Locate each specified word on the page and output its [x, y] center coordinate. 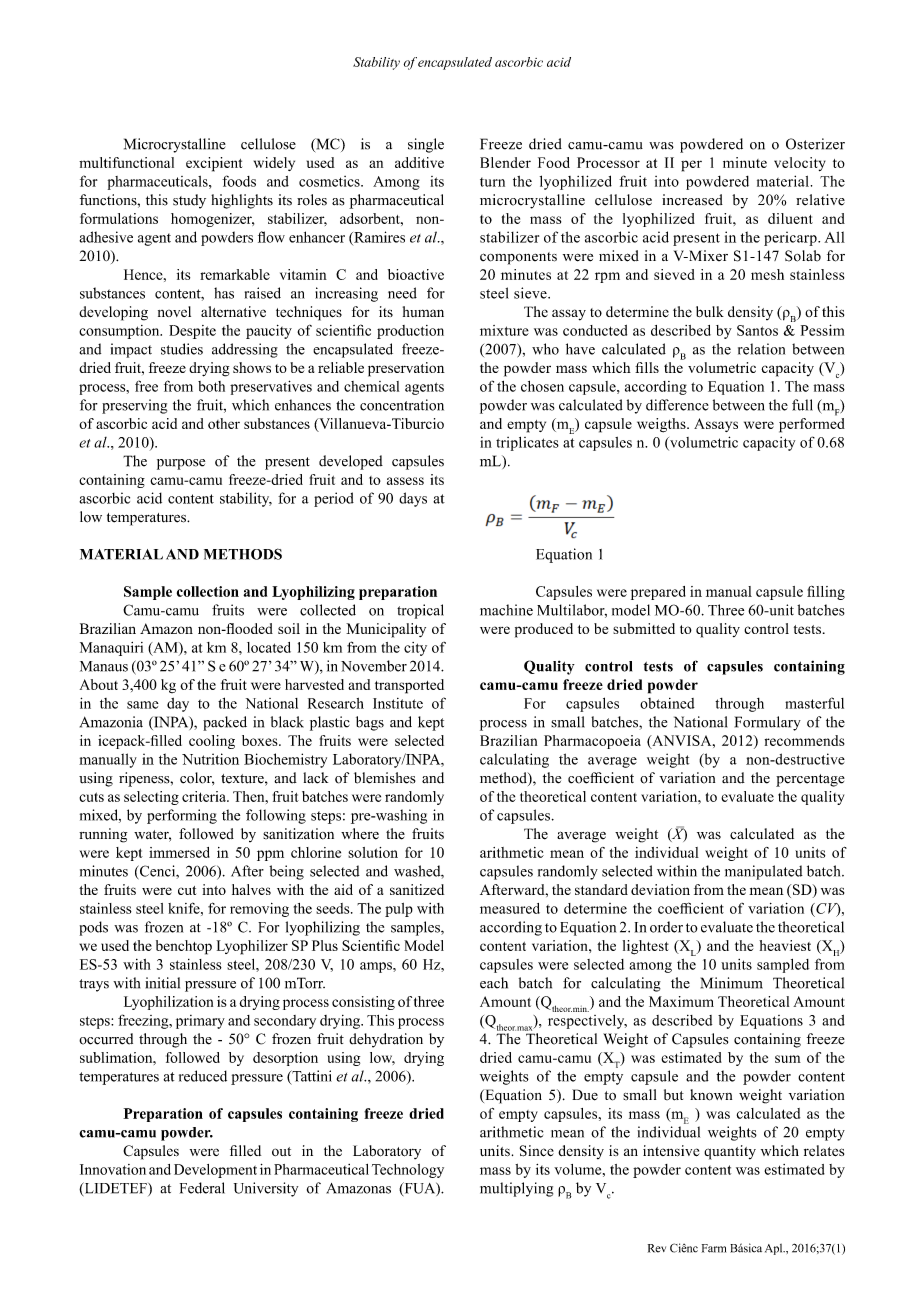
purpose [181, 464]
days [413, 499]
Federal [202, 1188]
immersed [179, 852]
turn [492, 182]
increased [692, 200]
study [189, 201]
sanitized [417, 889]
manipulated [764, 872]
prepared [658, 593]
